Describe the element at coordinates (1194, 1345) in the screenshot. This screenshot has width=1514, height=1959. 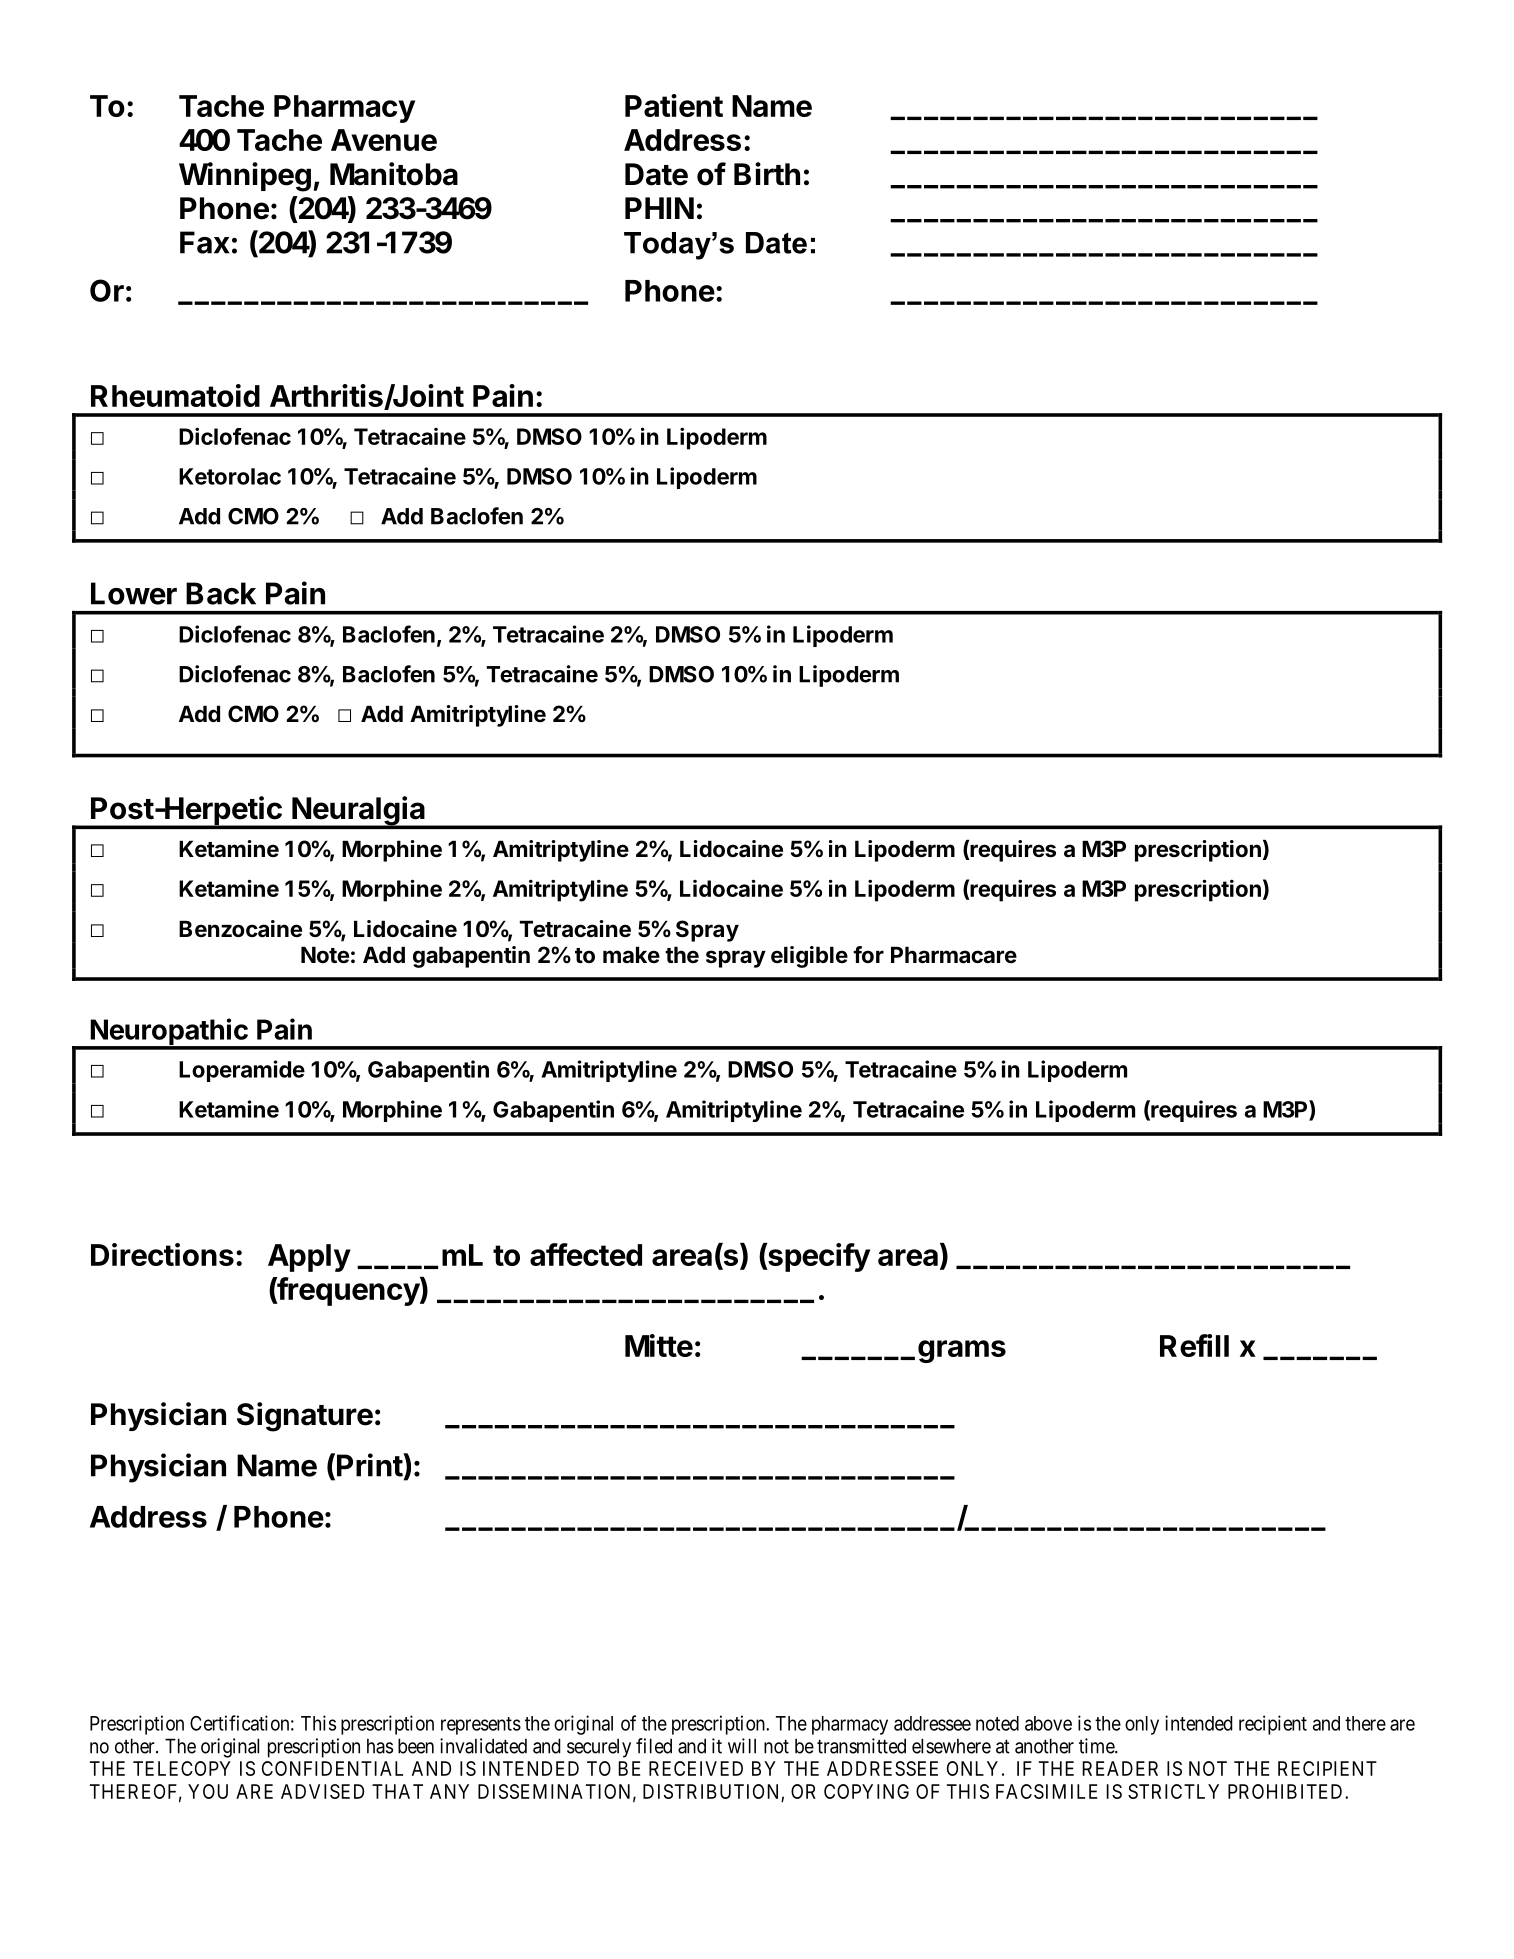
I see `Refill` at that location.
